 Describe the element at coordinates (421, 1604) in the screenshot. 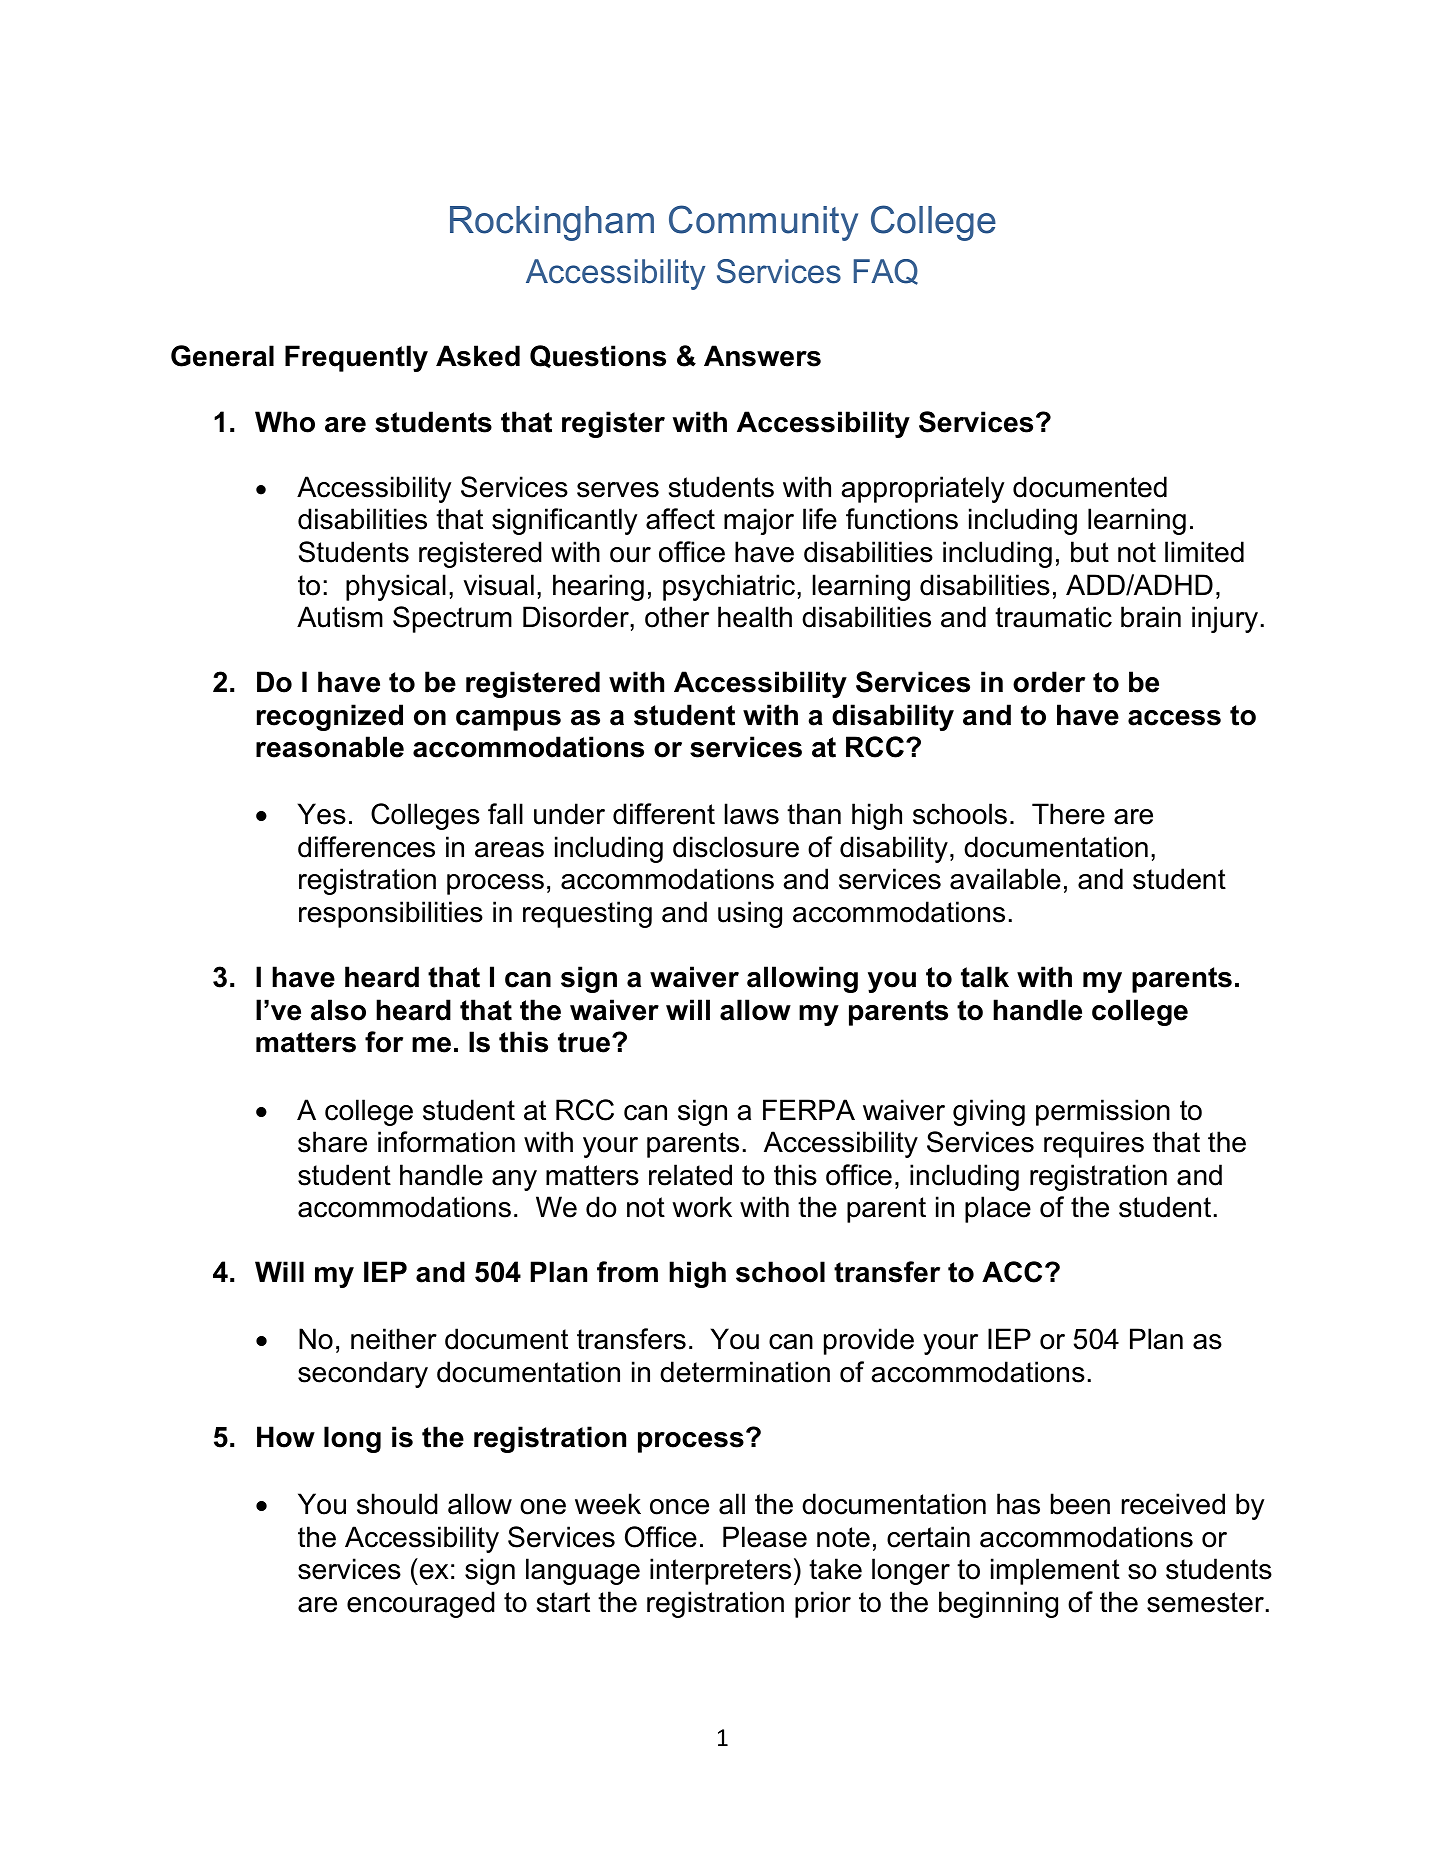

I see `encouraged` at that location.
